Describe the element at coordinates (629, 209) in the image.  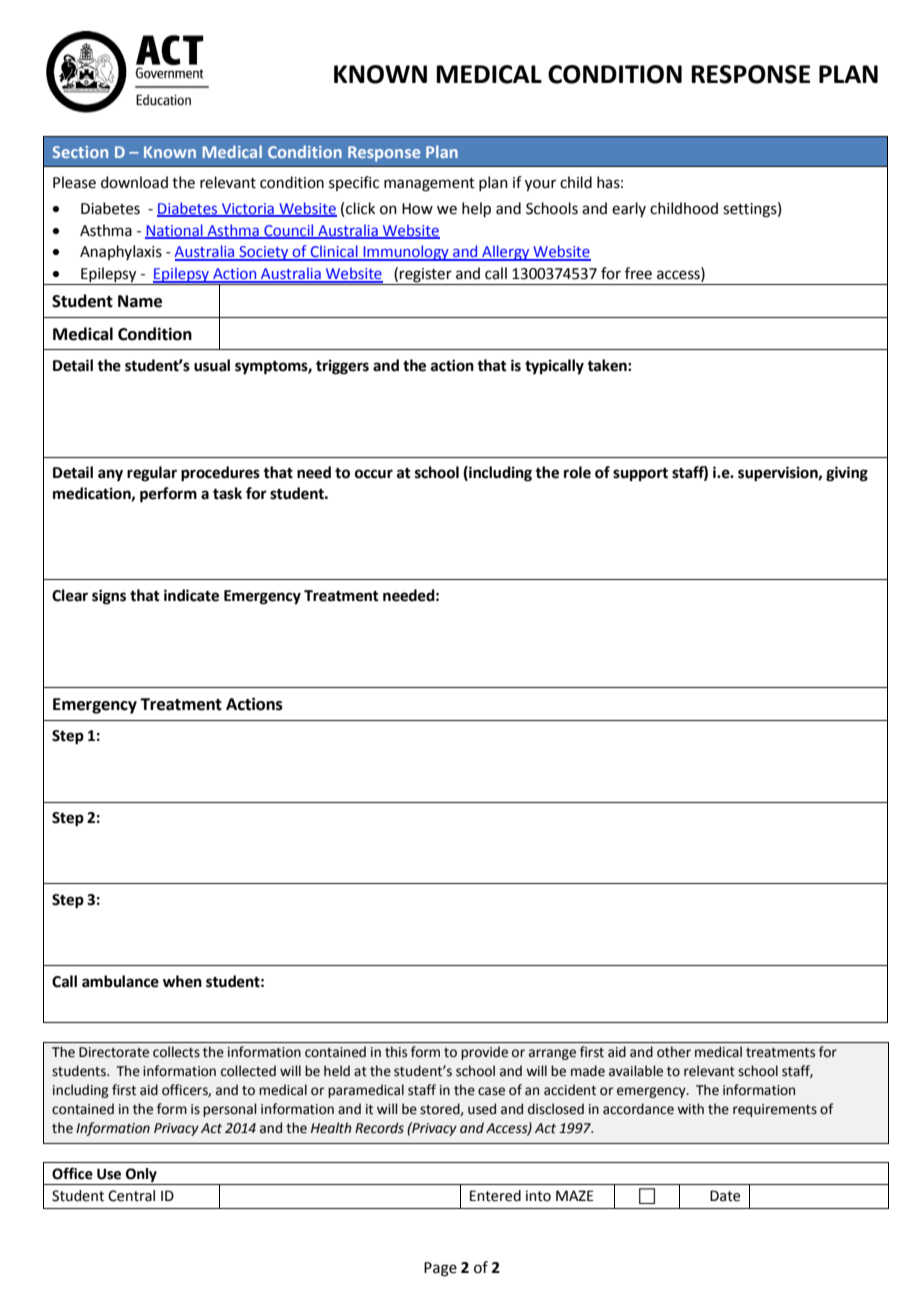
I see `early` at that location.
